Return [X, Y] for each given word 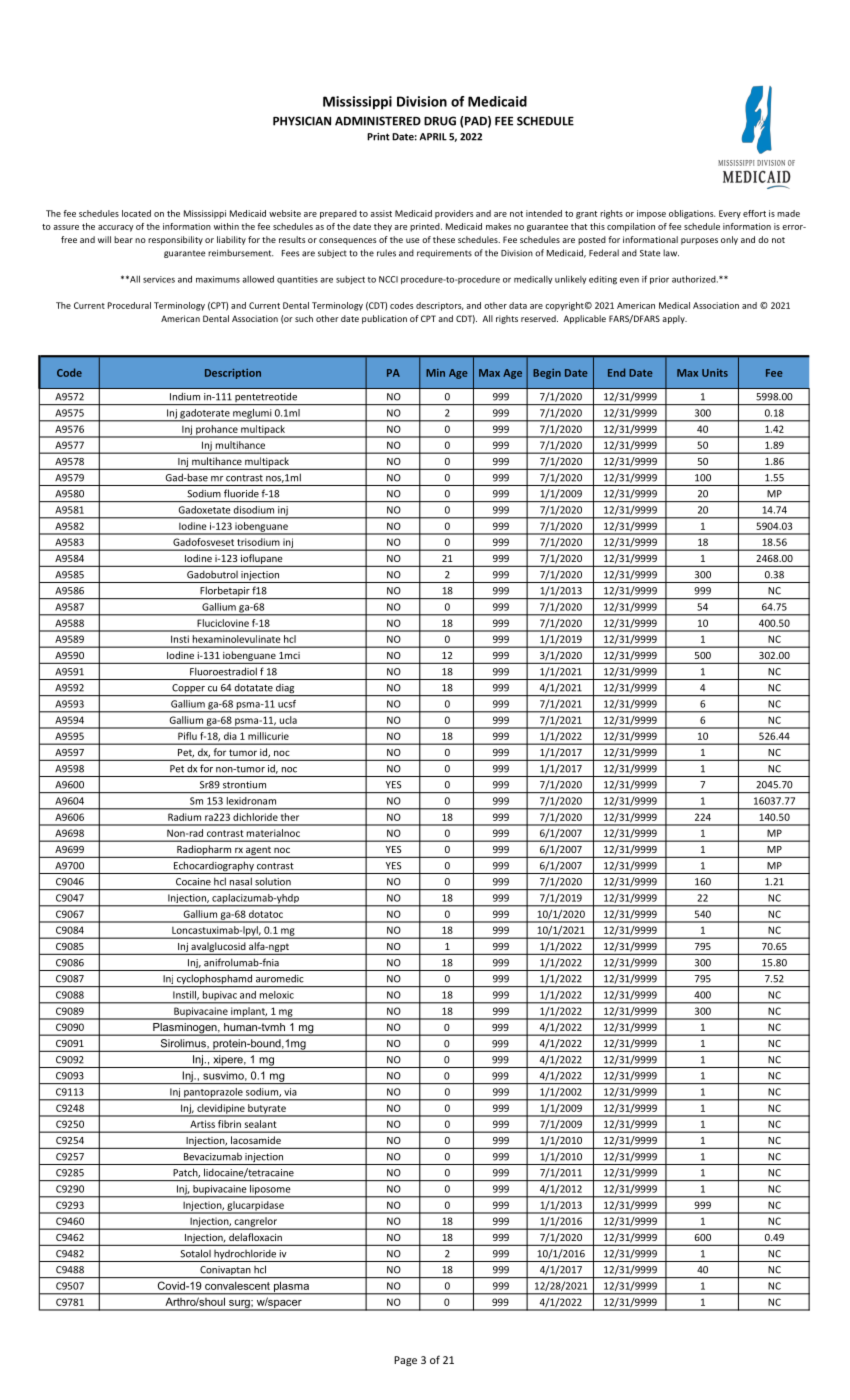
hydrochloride [245, 1255]
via [290, 1092]
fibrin [229, 1124]
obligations [692, 214]
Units [715, 373]
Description [233, 374]
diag [285, 690]
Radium [184, 817]
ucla [288, 720]
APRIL [433, 137]
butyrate [267, 1110]
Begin [547, 374]
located [136, 213]
